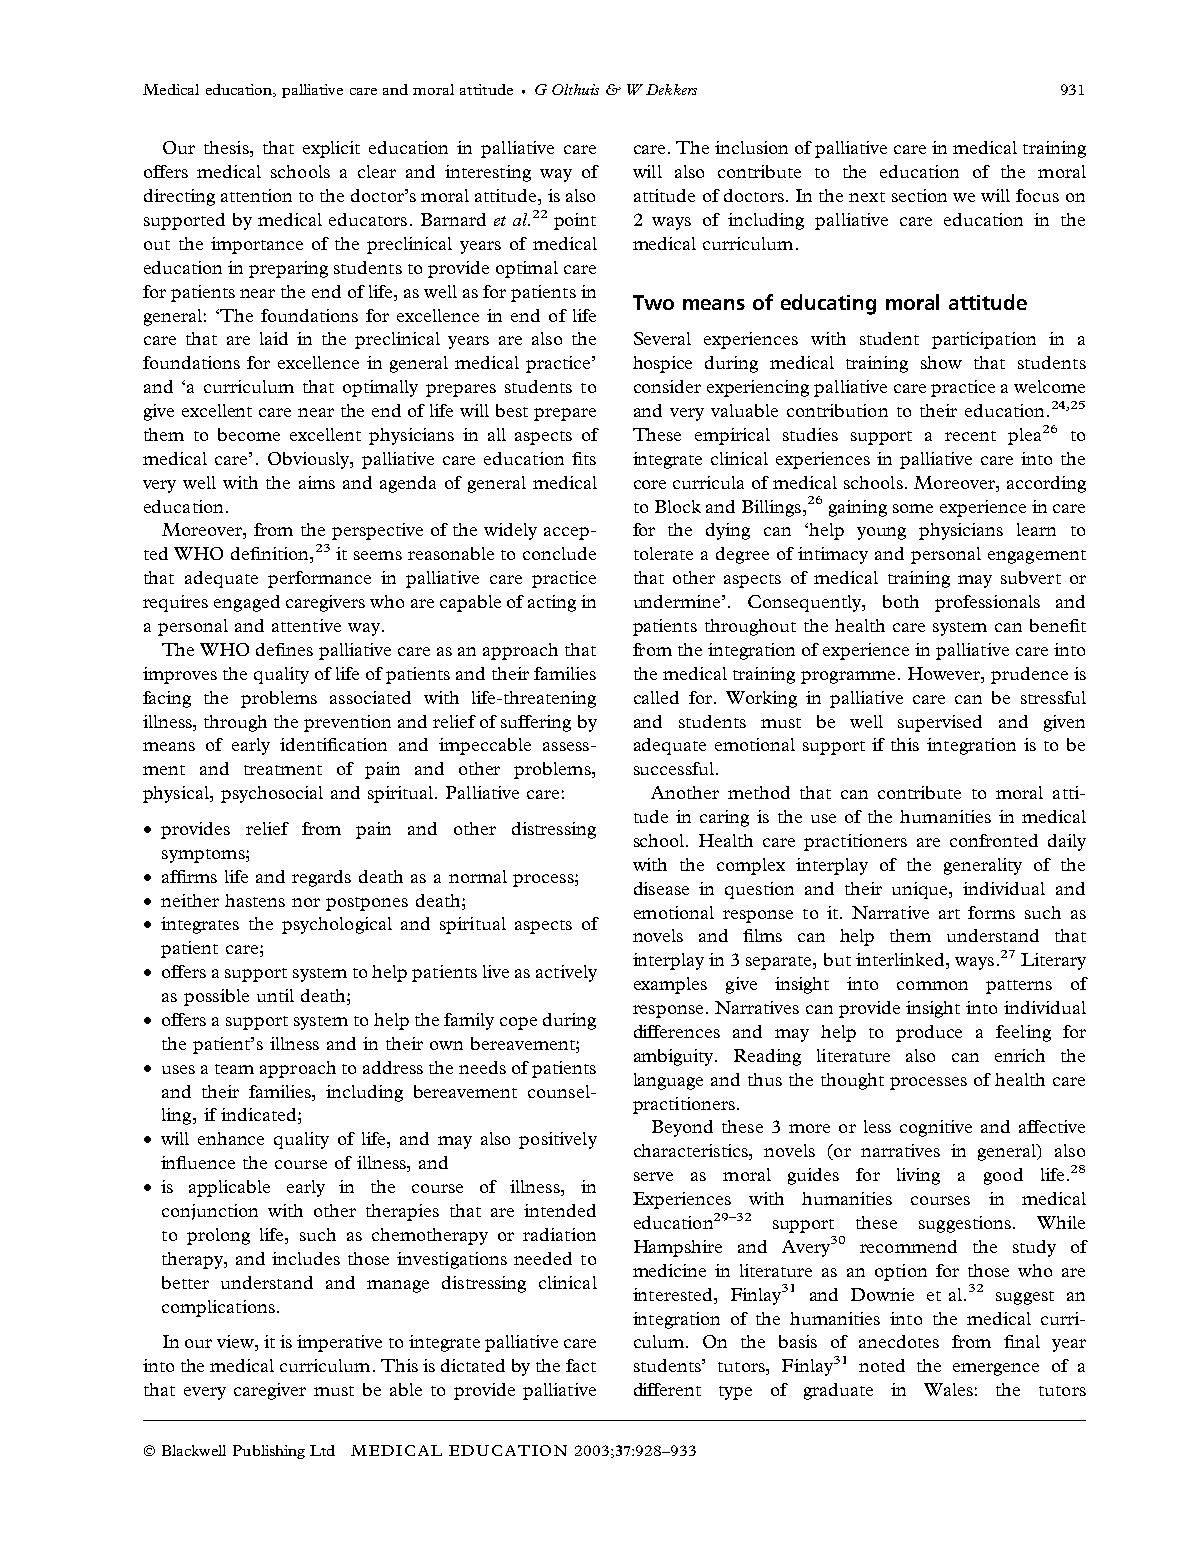 Image resolution: width=1188 pixels, height=1562 pixels. Describe the element at coordinates (670, 985) in the document. I see `examples` at that location.
